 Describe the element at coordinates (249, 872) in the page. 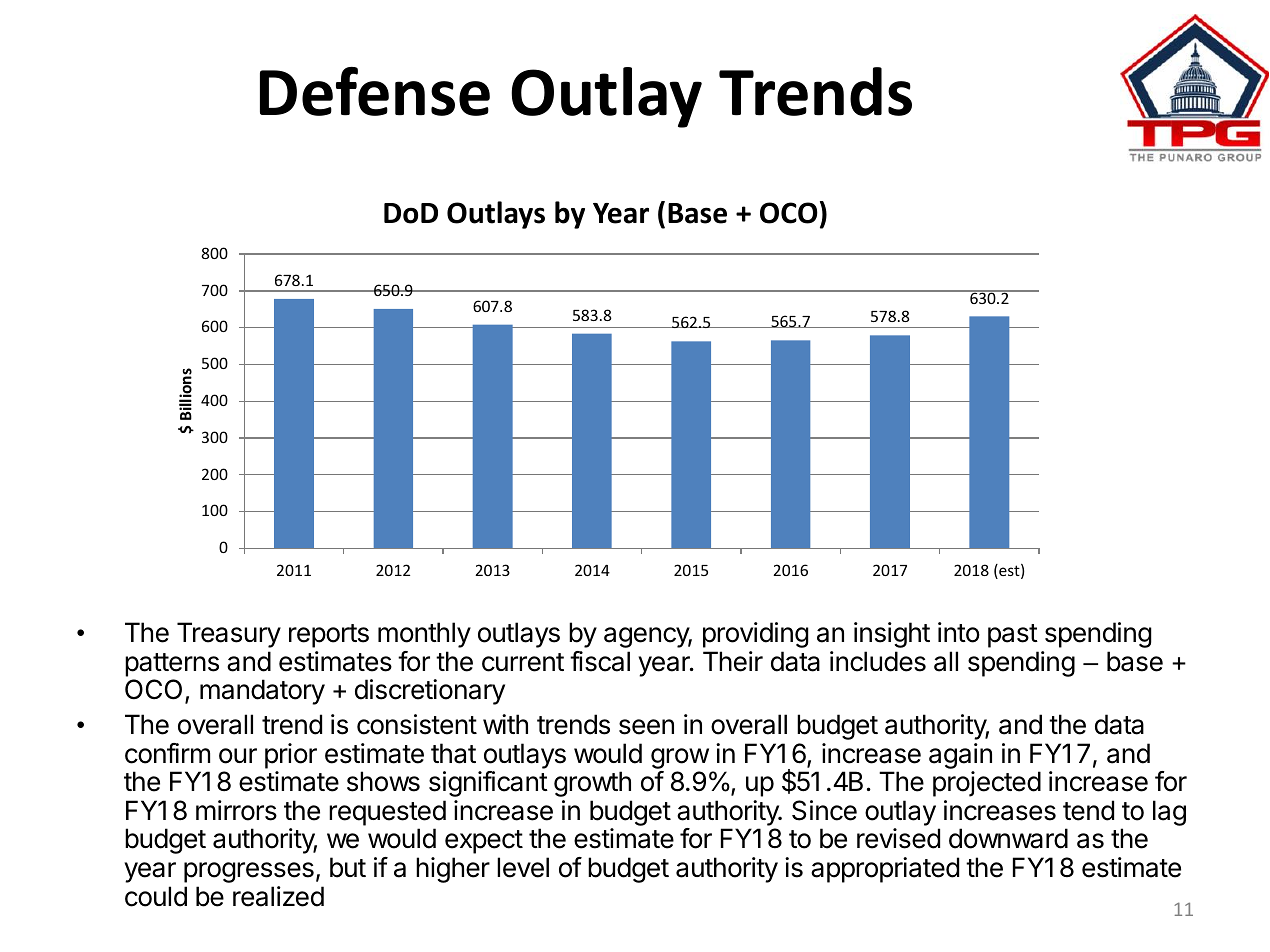

I see `progresses` at that location.
